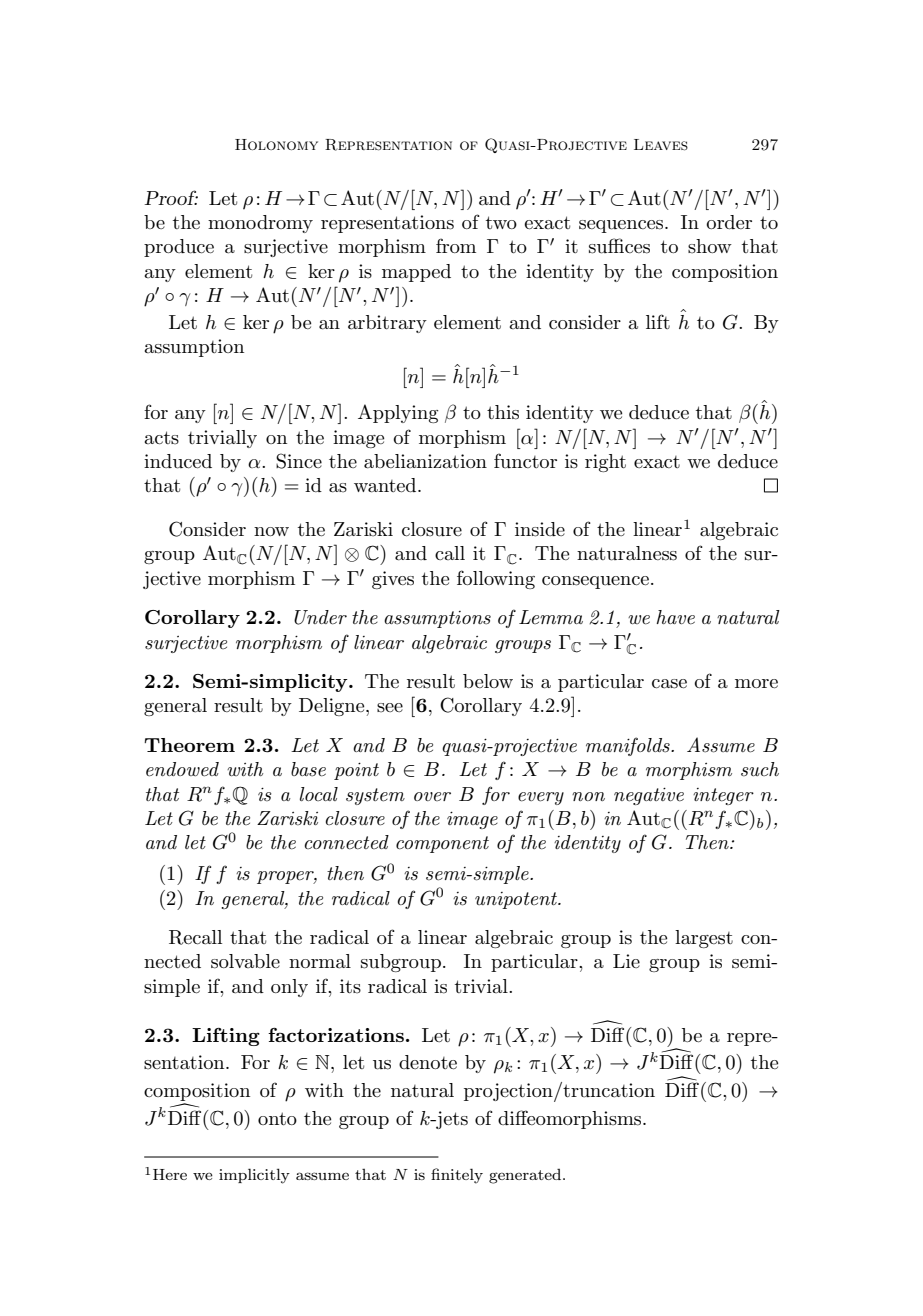  I want to click on show, so click(710, 246).
